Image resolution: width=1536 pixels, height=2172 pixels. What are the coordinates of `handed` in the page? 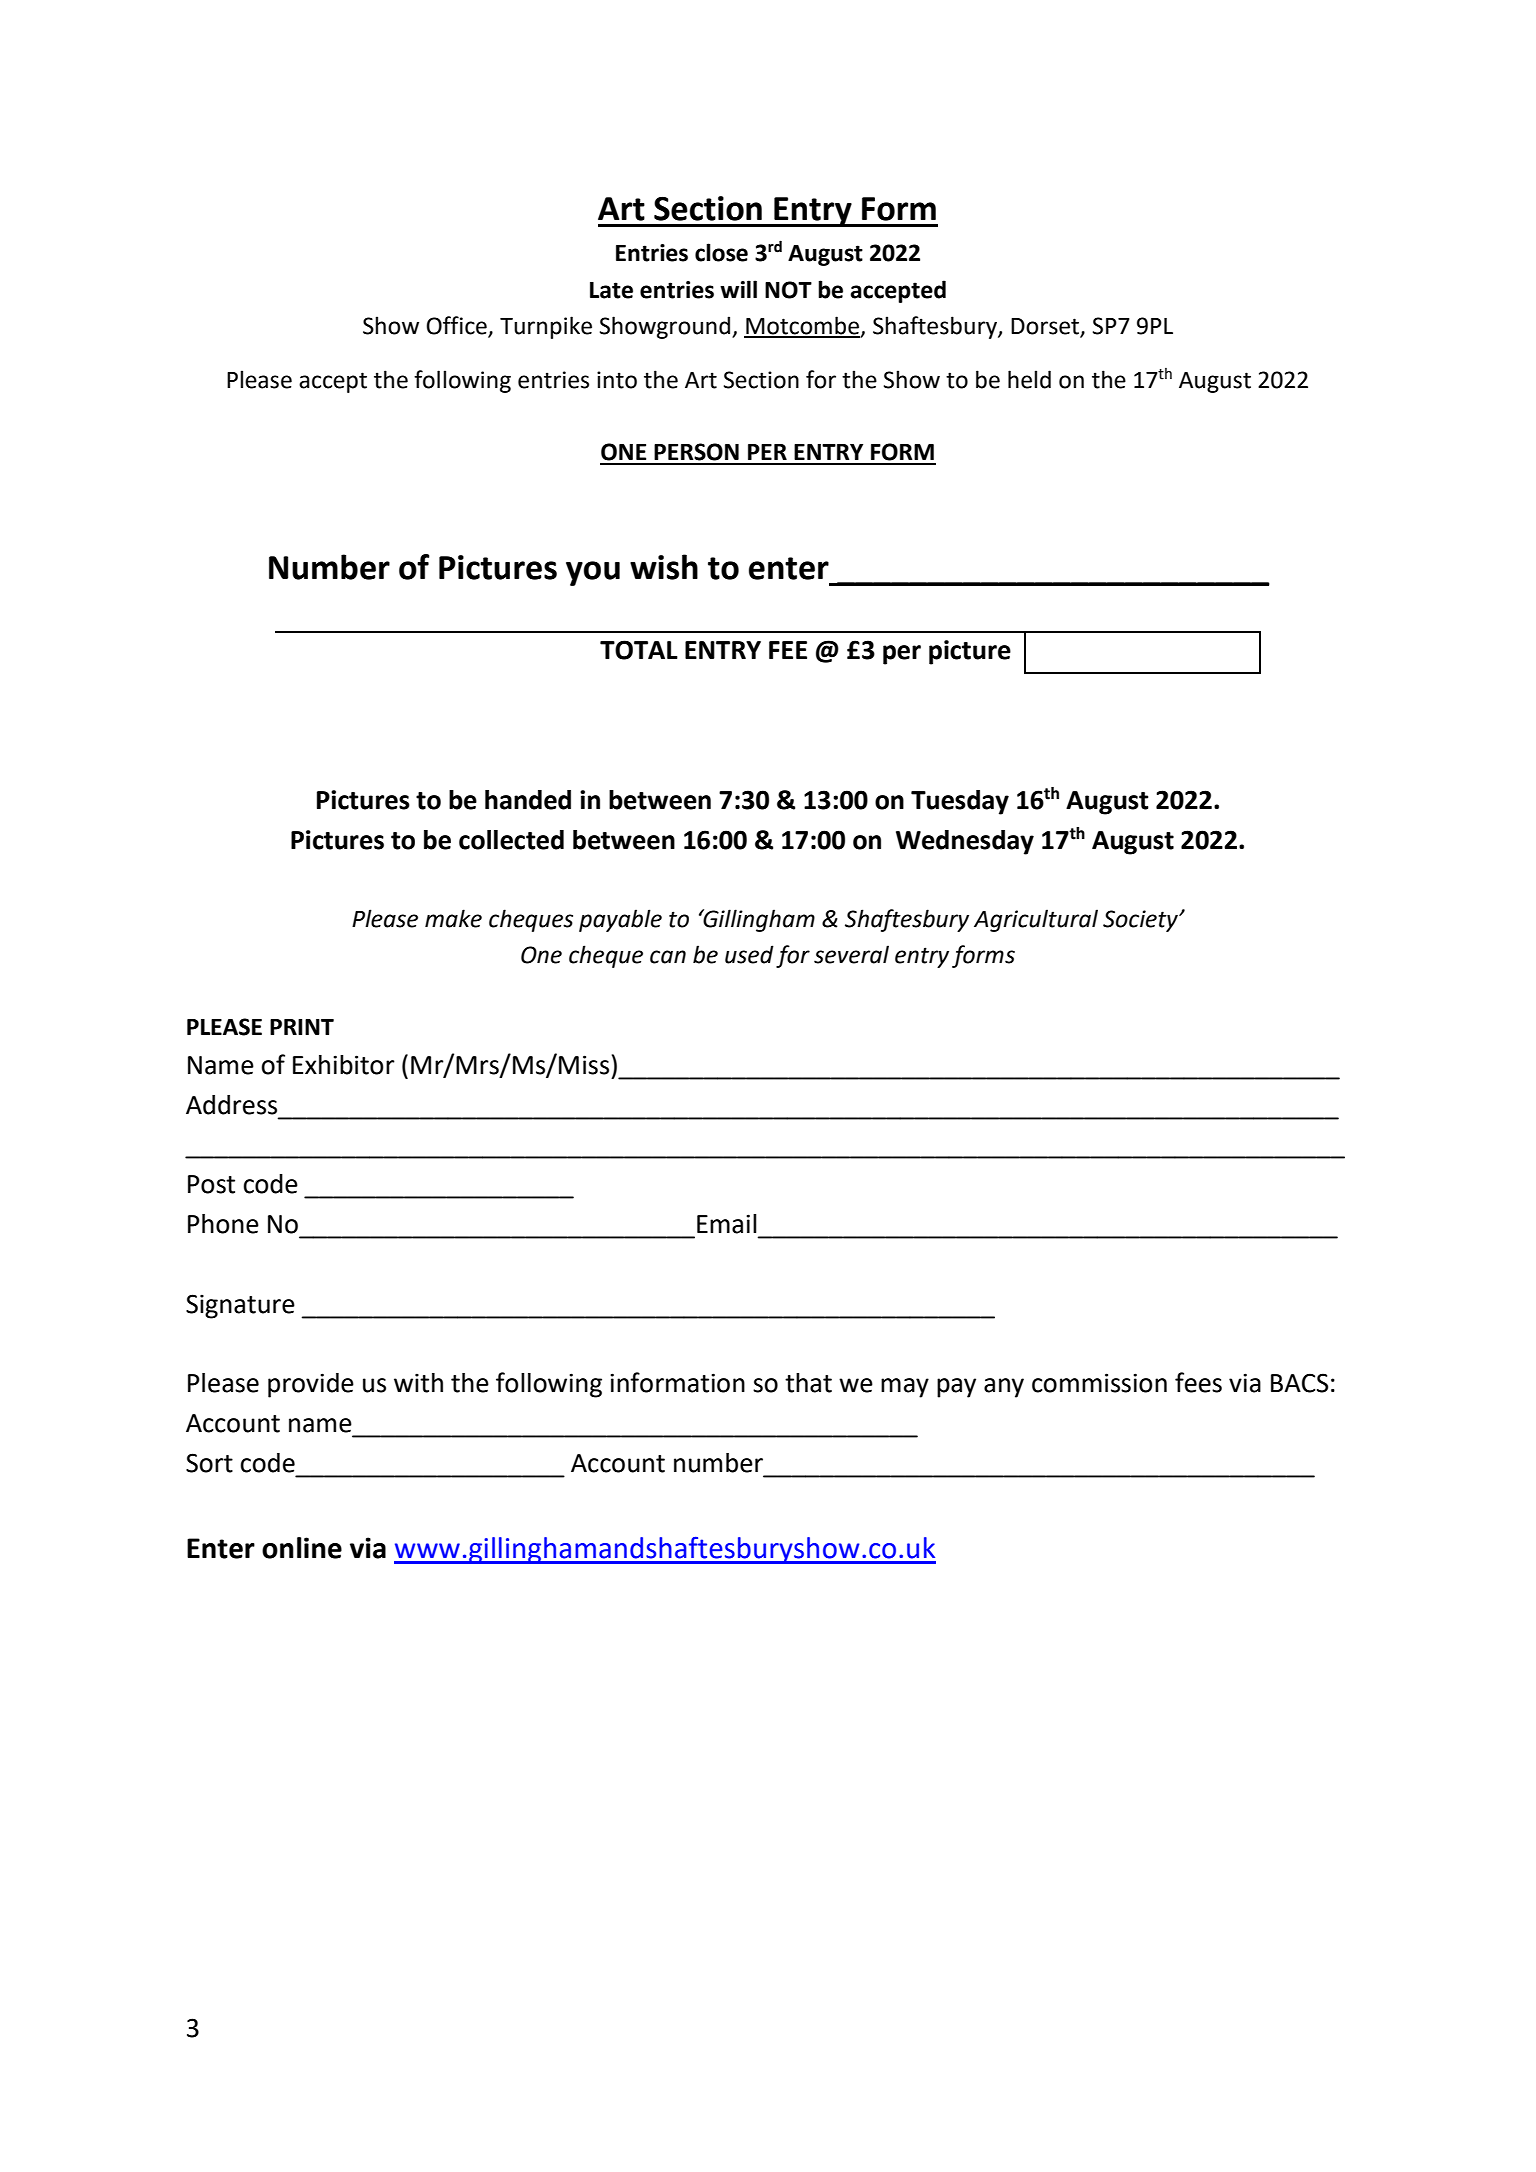 It's located at (528, 800).
